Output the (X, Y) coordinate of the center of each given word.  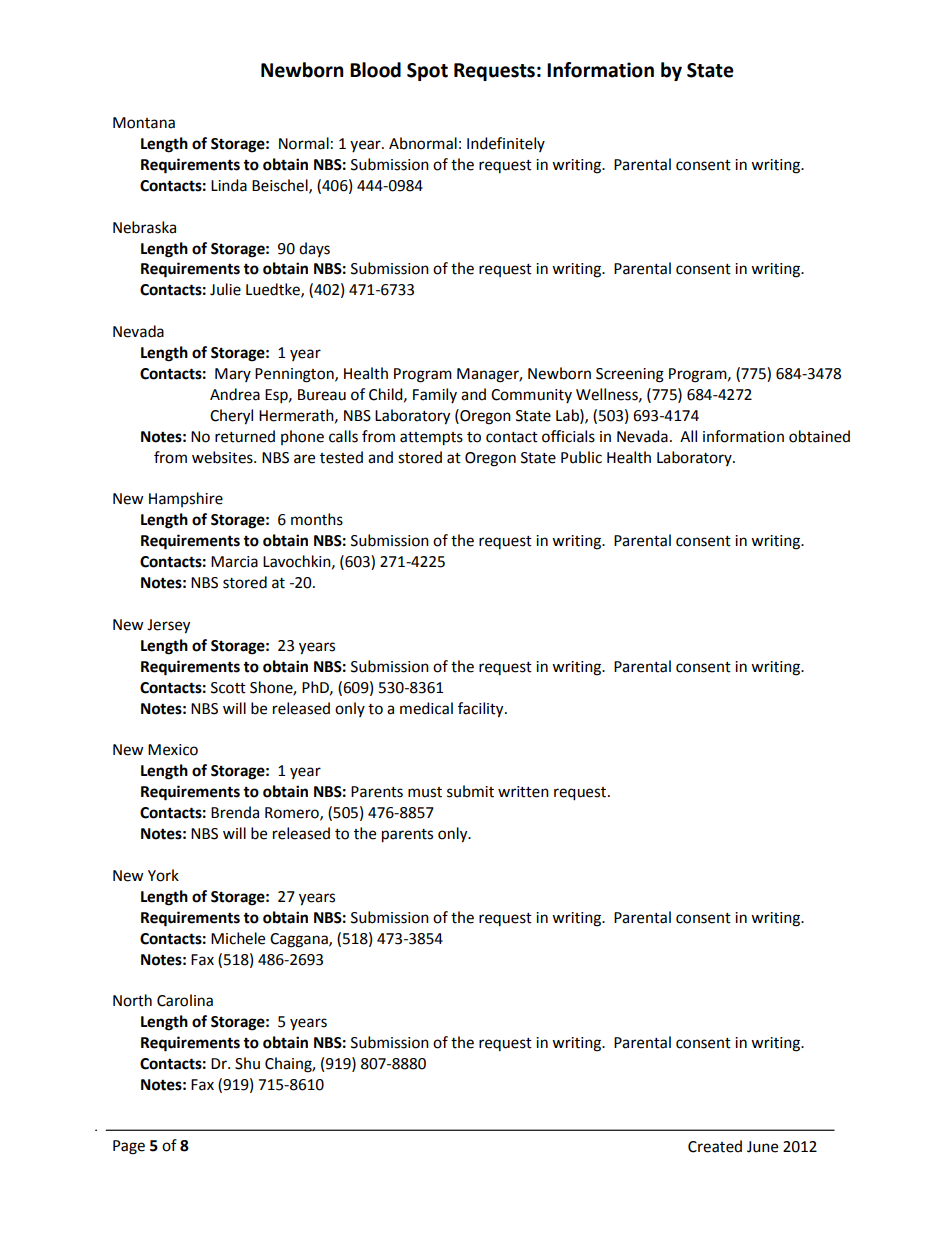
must (425, 792)
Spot (427, 72)
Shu (247, 1063)
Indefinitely (506, 144)
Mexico (173, 750)
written (523, 792)
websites (223, 457)
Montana (144, 123)
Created (715, 1146)
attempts (431, 439)
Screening (630, 375)
